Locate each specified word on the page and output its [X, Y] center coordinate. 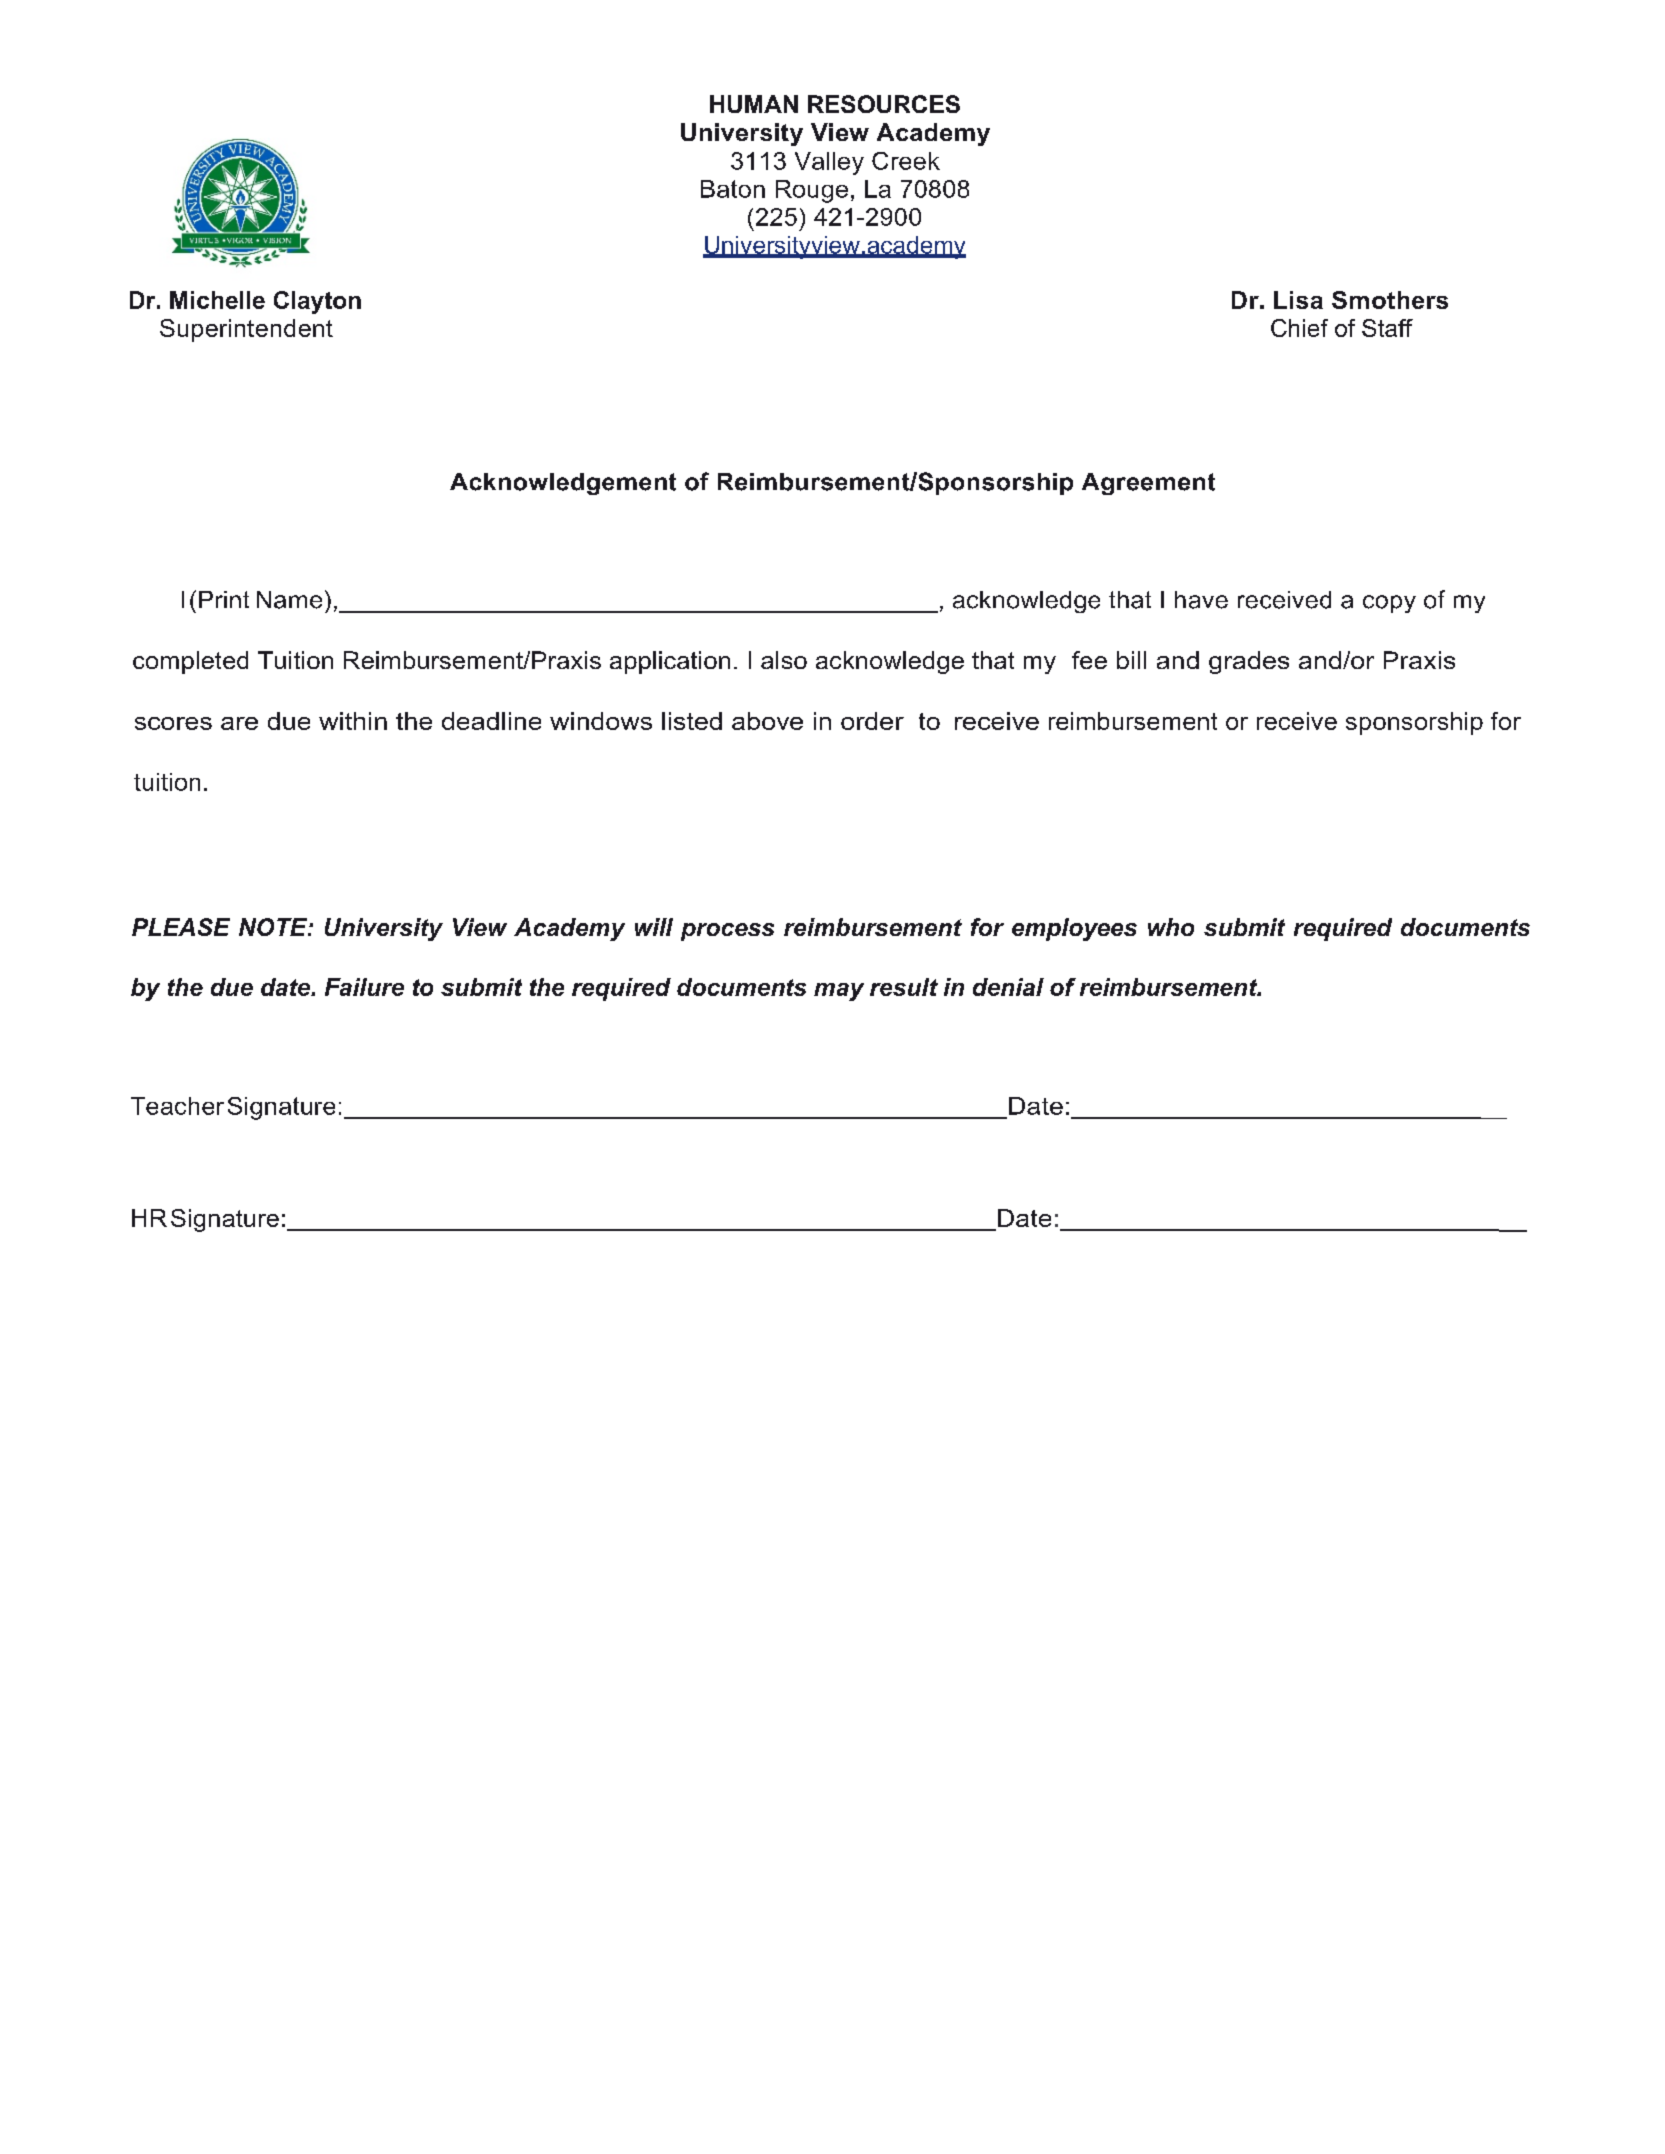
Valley [829, 163]
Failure [364, 987]
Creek [906, 161]
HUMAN [754, 104]
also [784, 660]
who [1171, 927]
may [839, 992]
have [1201, 600]
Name [289, 600]
